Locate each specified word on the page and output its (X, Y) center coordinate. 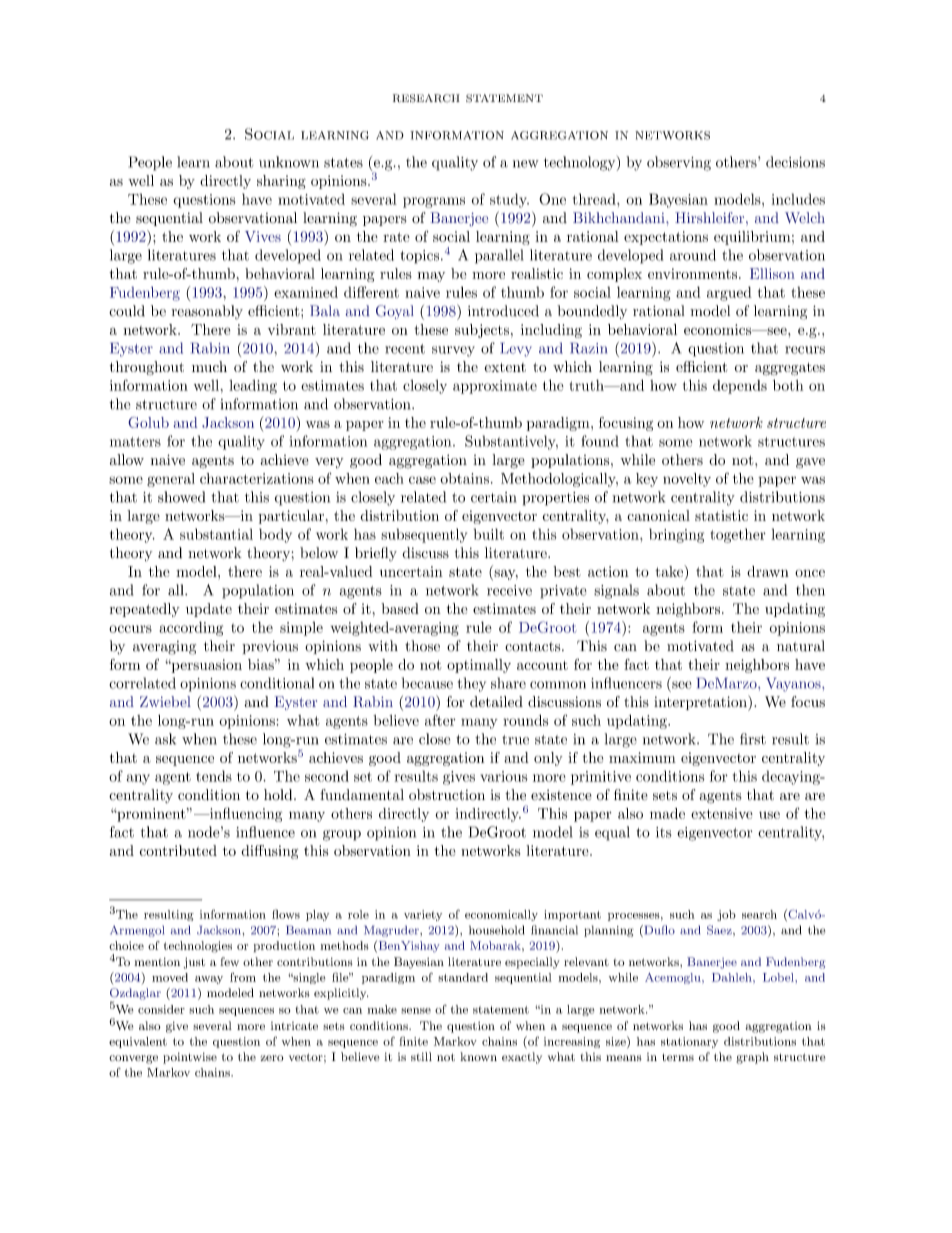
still (421, 1056)
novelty (687, 480)
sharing (281, 182)
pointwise (190, 1058)
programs (434, 202)
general (171, 480)
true (515, 740)
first (753, 739)
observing (679, 163)
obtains (464, 478)
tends (214, 776)
